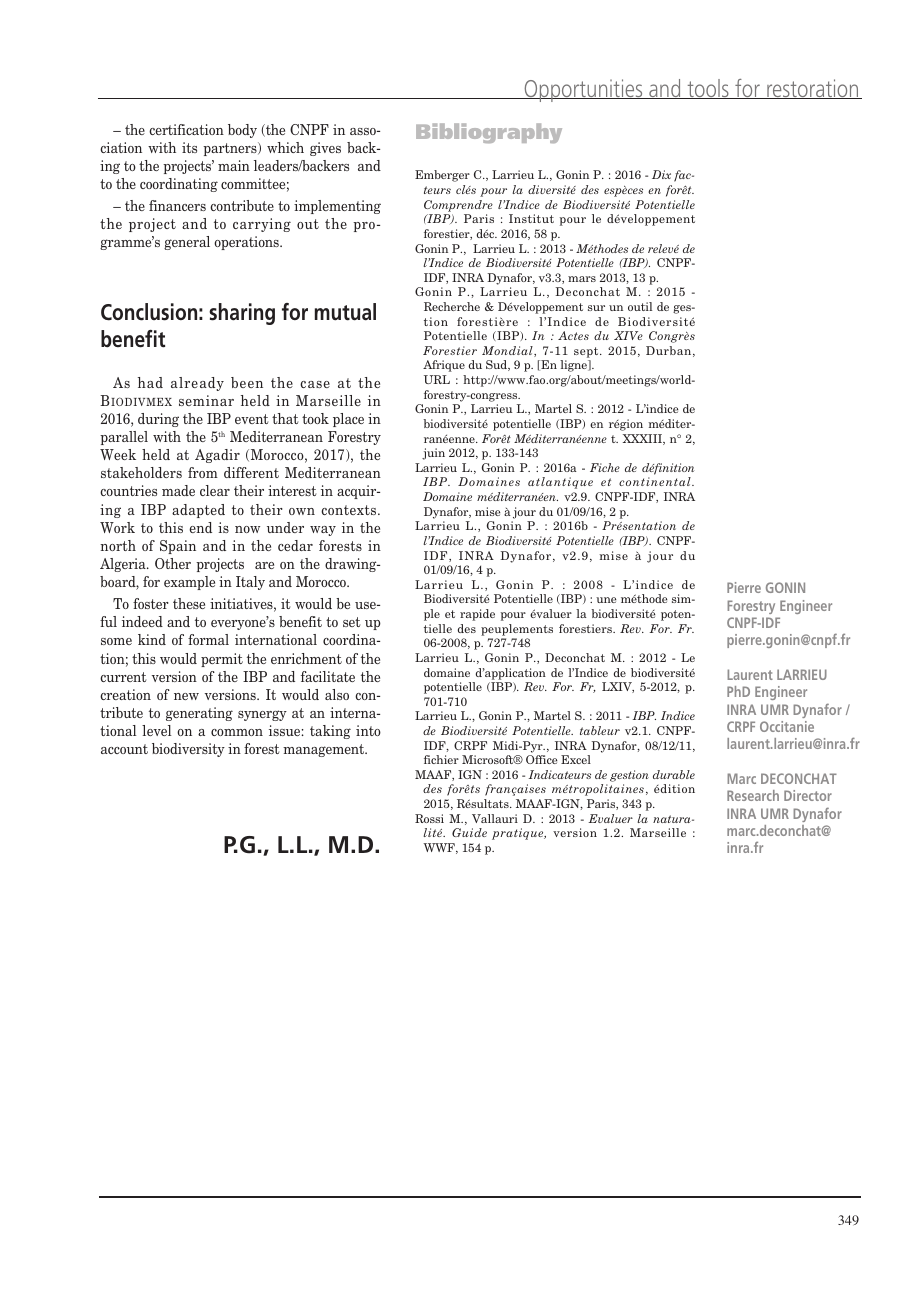  Describe the element at coordinates (670, 351) in the screenshot. I see `Durban` at that location.
